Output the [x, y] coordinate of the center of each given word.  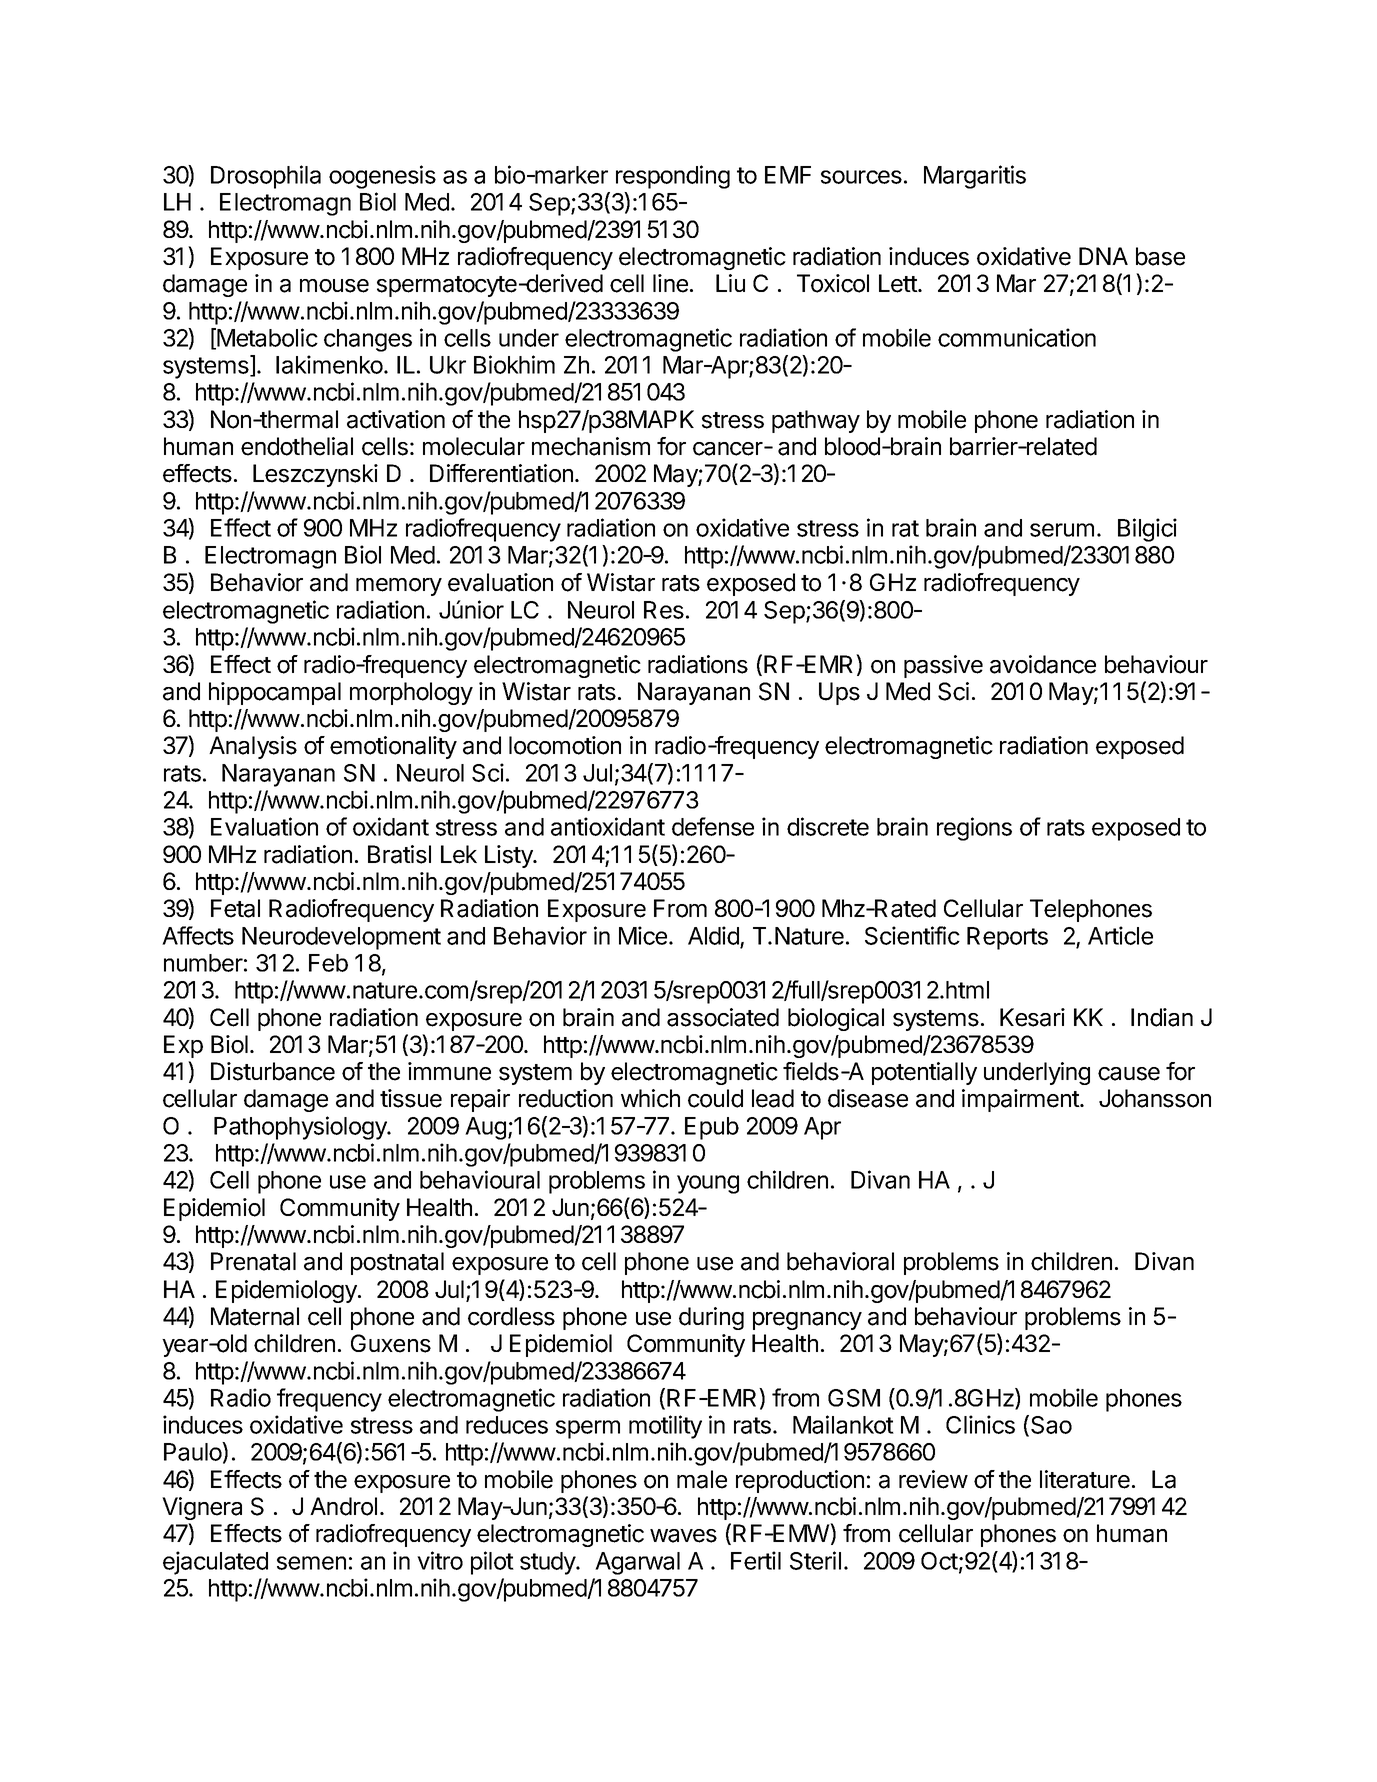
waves [683, 1536]
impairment [1021, 1100]
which [650, 1098]
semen [311, 1563]
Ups [839, 693]
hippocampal [275, 693]
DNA [1103, 256]
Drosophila [266, 177]
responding [673, 177]
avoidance [1043, 664]
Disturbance [273, 1071]
